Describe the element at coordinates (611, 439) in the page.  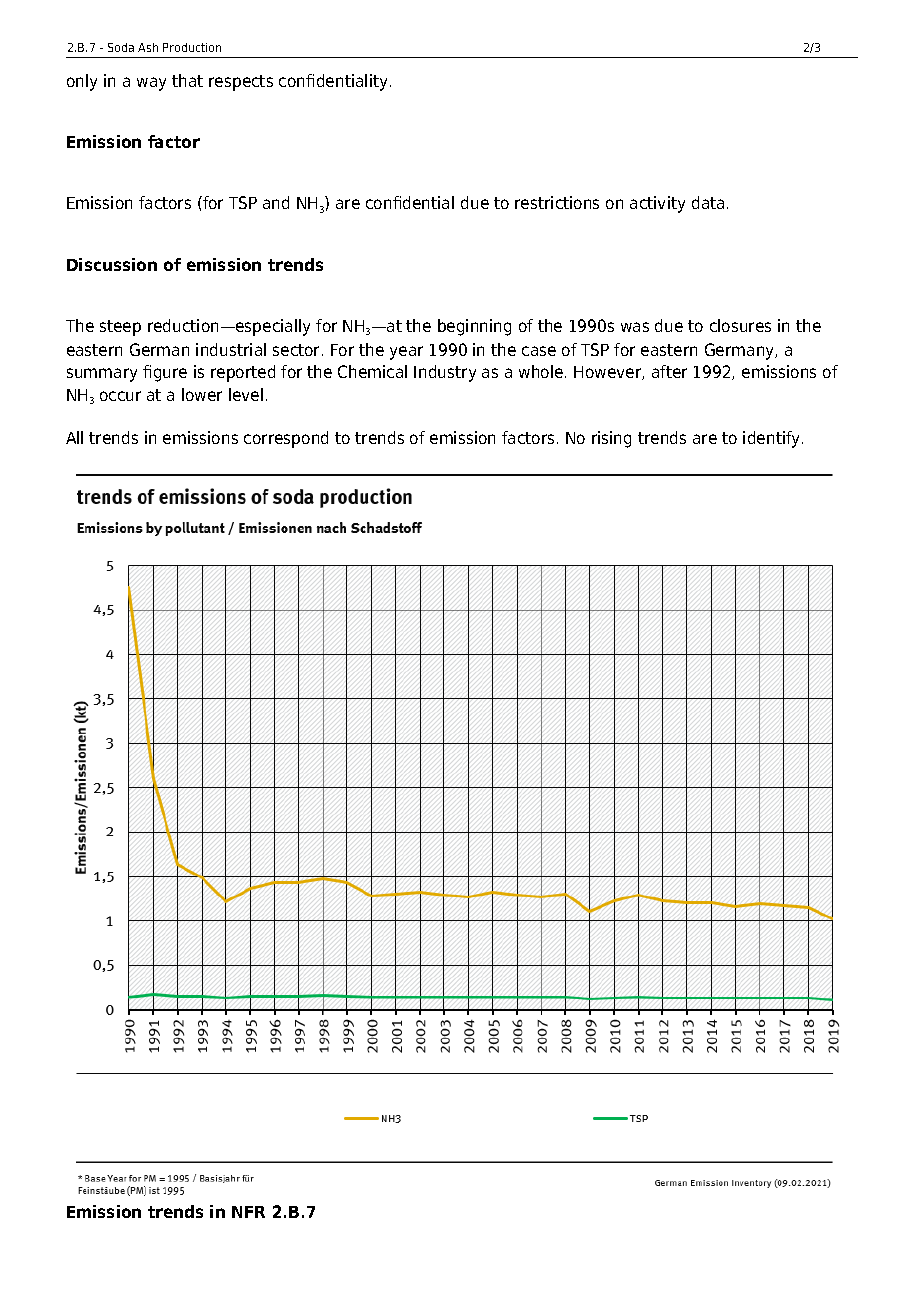
I see `rising` at that location.
